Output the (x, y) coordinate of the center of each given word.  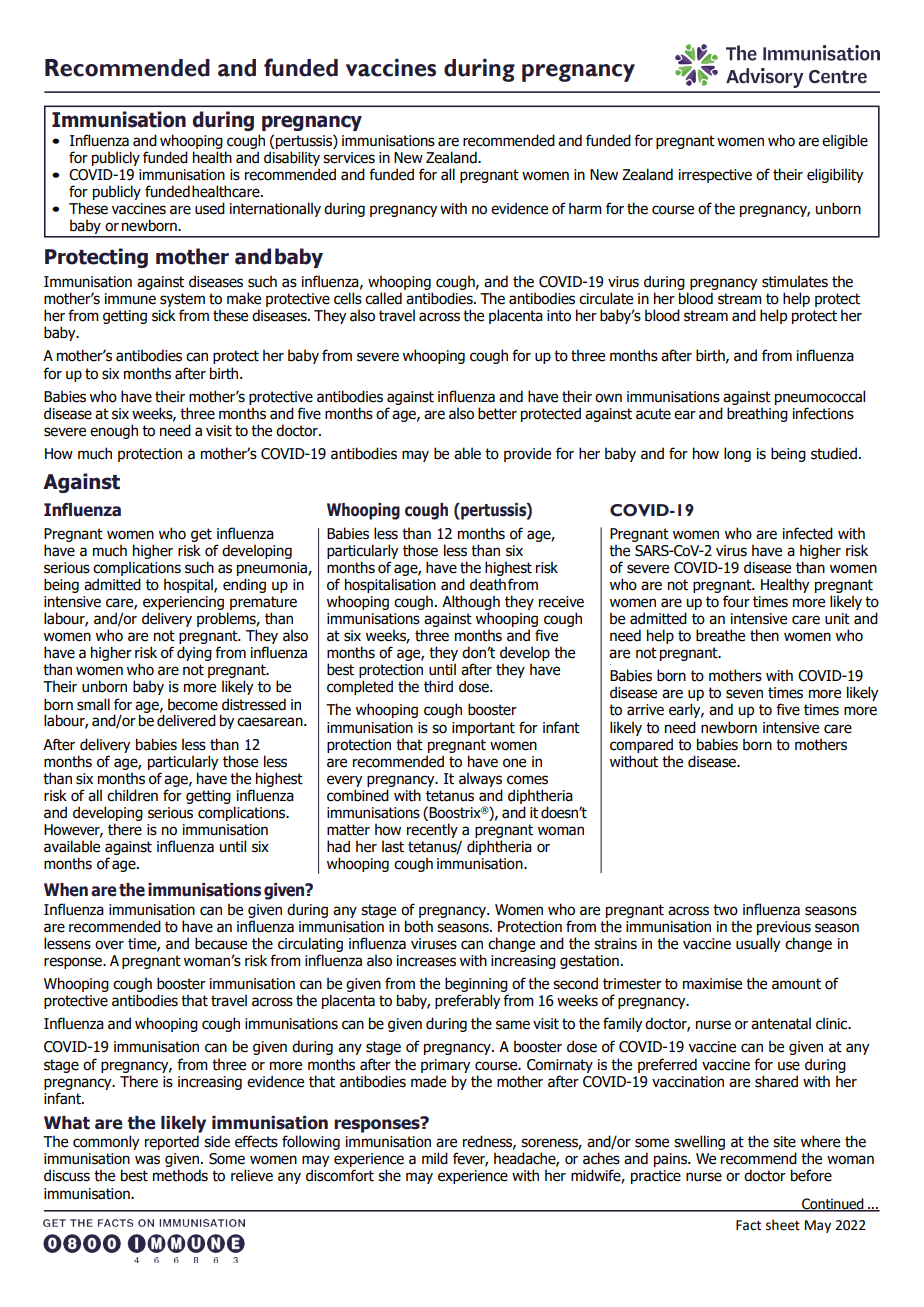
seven (744, 694)
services (349, 158)
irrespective (715, 176)
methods (180, 1175)
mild (435, 1158)
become (193, 704)
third (438, 686)
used (210, 208)
